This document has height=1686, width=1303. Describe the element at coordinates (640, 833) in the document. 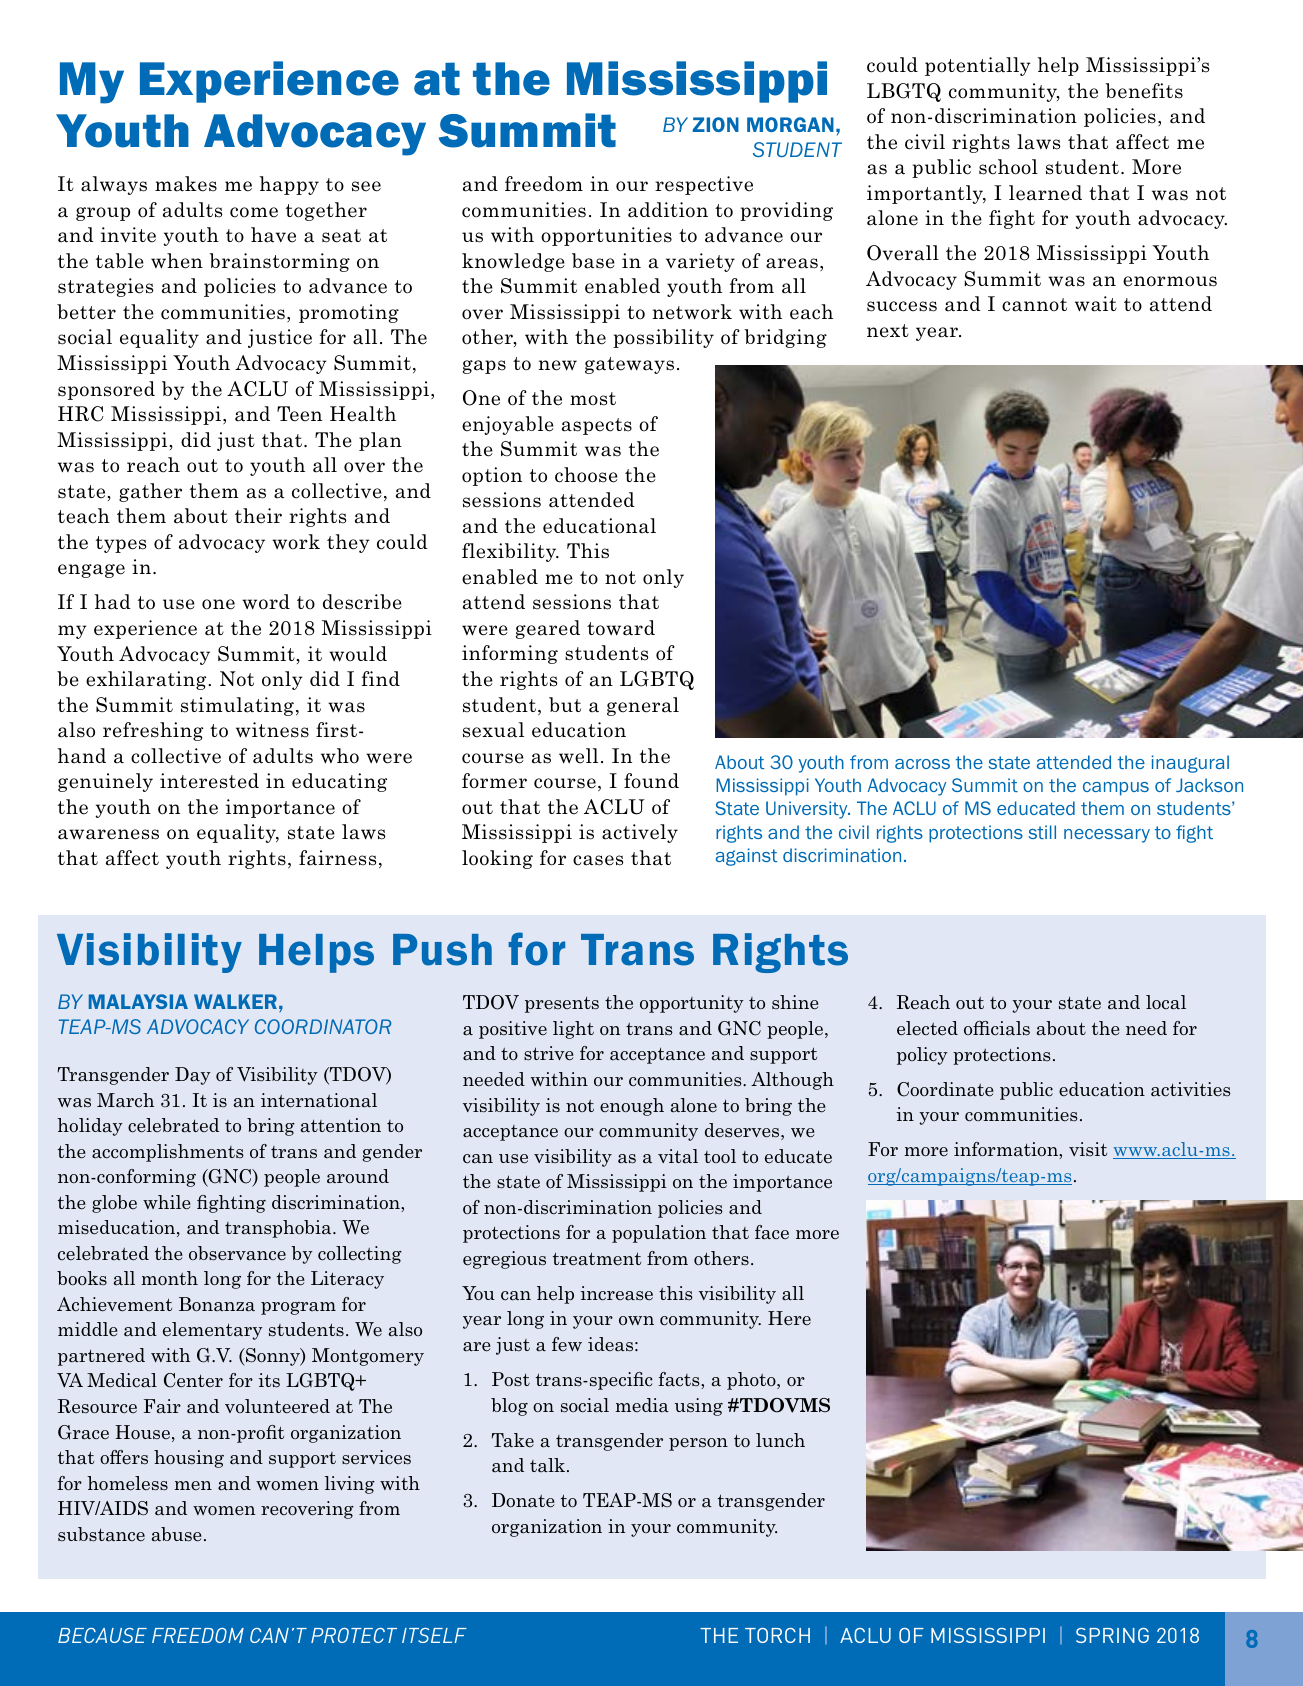

I see `actively` at that location.
